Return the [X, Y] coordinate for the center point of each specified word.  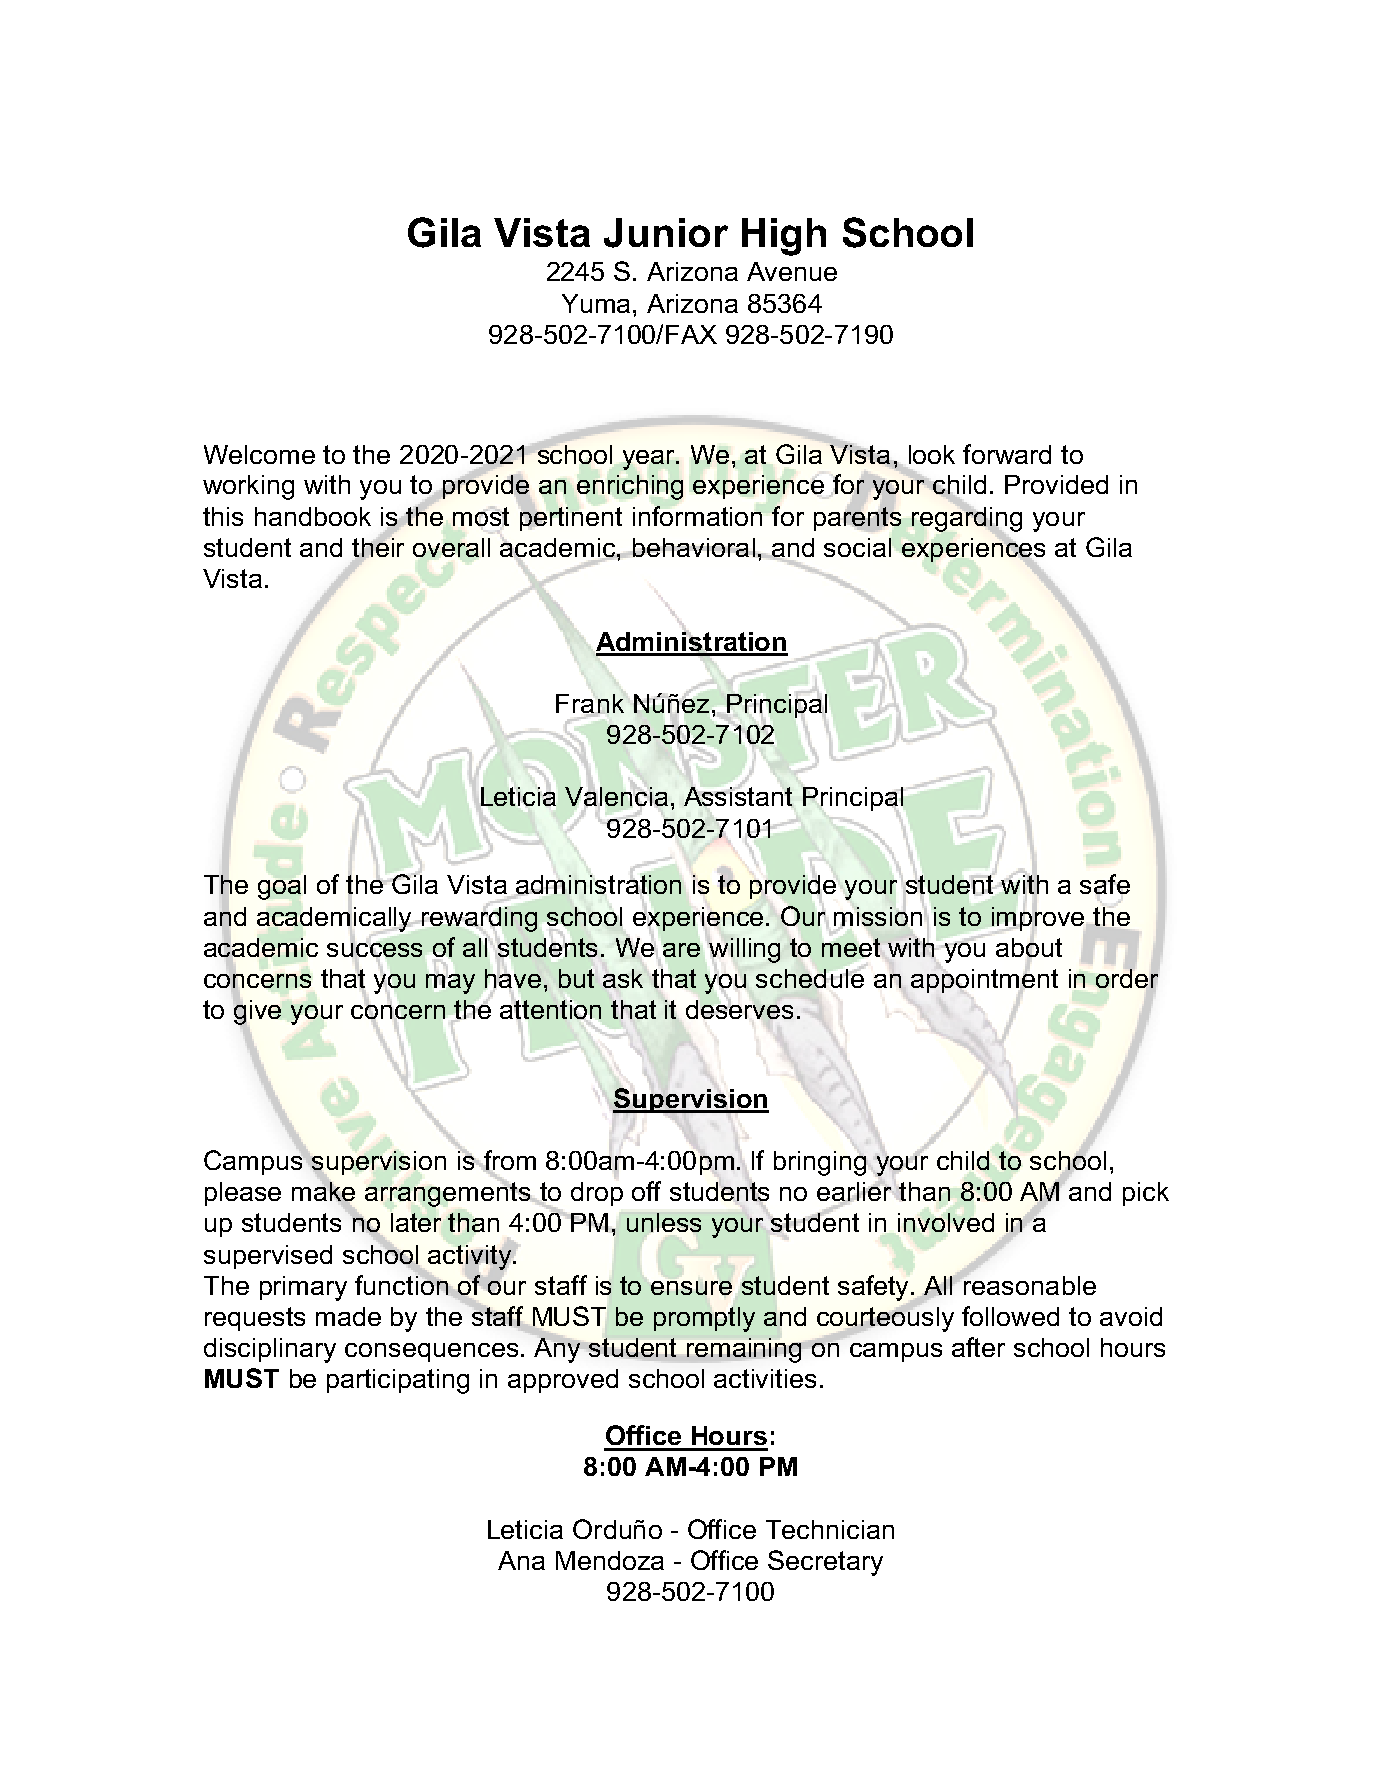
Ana [521, 1560]
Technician [830, 1529]
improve [1038, 919]
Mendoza [610, 1560]
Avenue [792, 271]
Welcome [259, 454]
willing [744, 950]
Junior [666, 233]
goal [282, 887]
